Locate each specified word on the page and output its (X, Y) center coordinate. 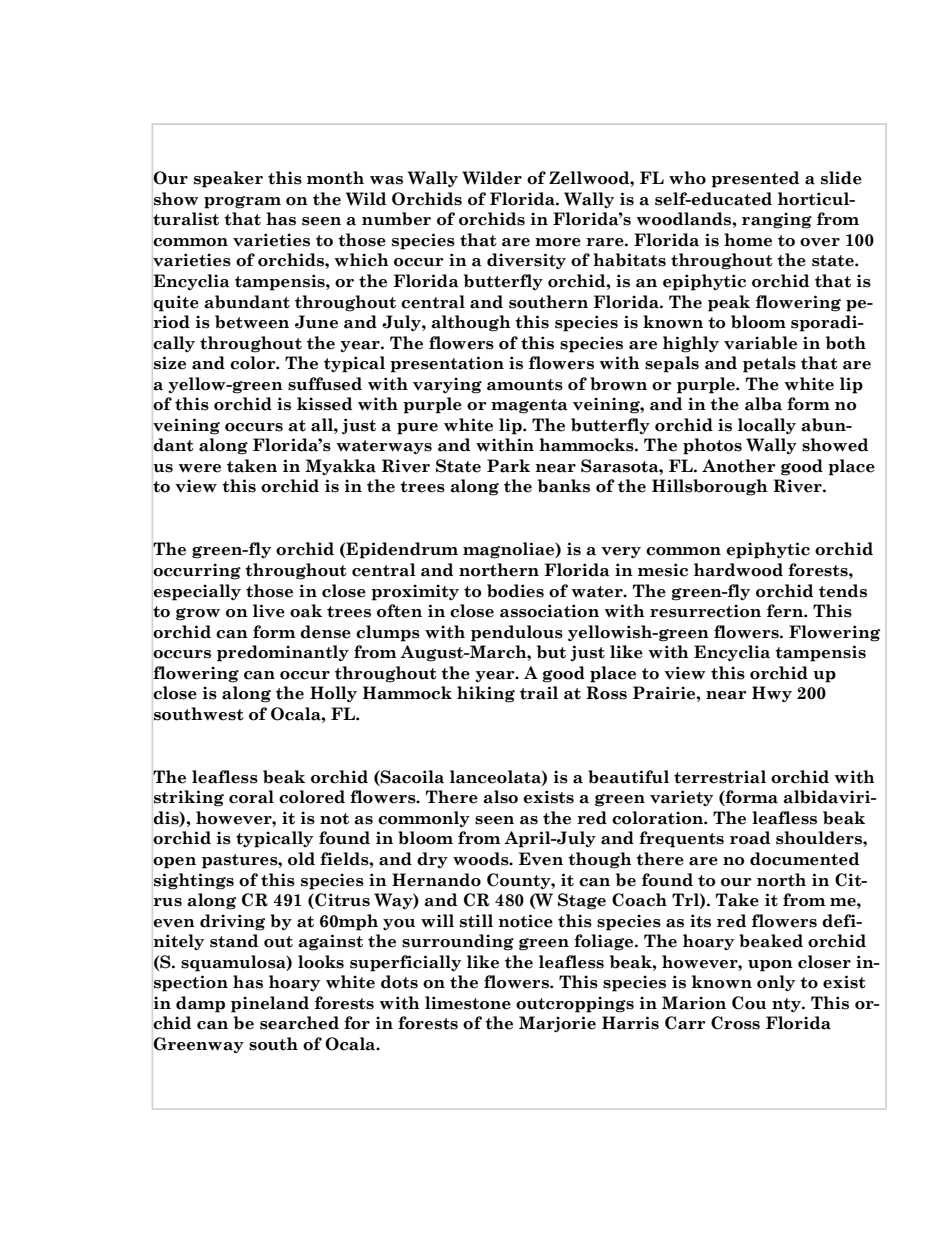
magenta (529, 406)
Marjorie (557, 1024)
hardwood (738, 570)
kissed (324, 404)
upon (770, 966)
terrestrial (720, 777)
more (558, 242)
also (500, 797)
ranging (777, 220)
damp (200, 1004)
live (269, 611)
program (242, 202)
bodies (515, 591)
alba (763, 404)
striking (189, 798)
